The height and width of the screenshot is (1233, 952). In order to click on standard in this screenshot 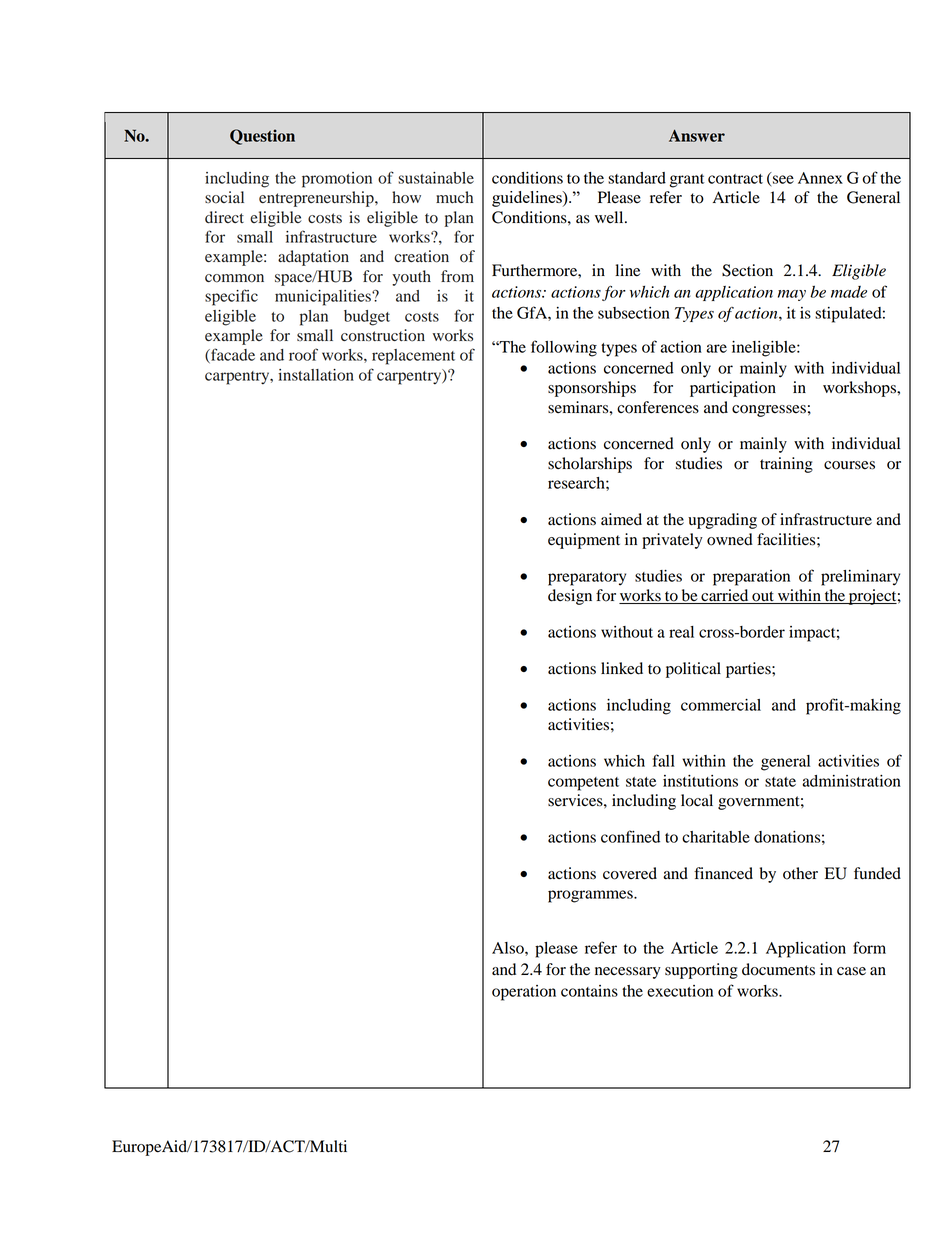, I will do `click(637, 178)`.
